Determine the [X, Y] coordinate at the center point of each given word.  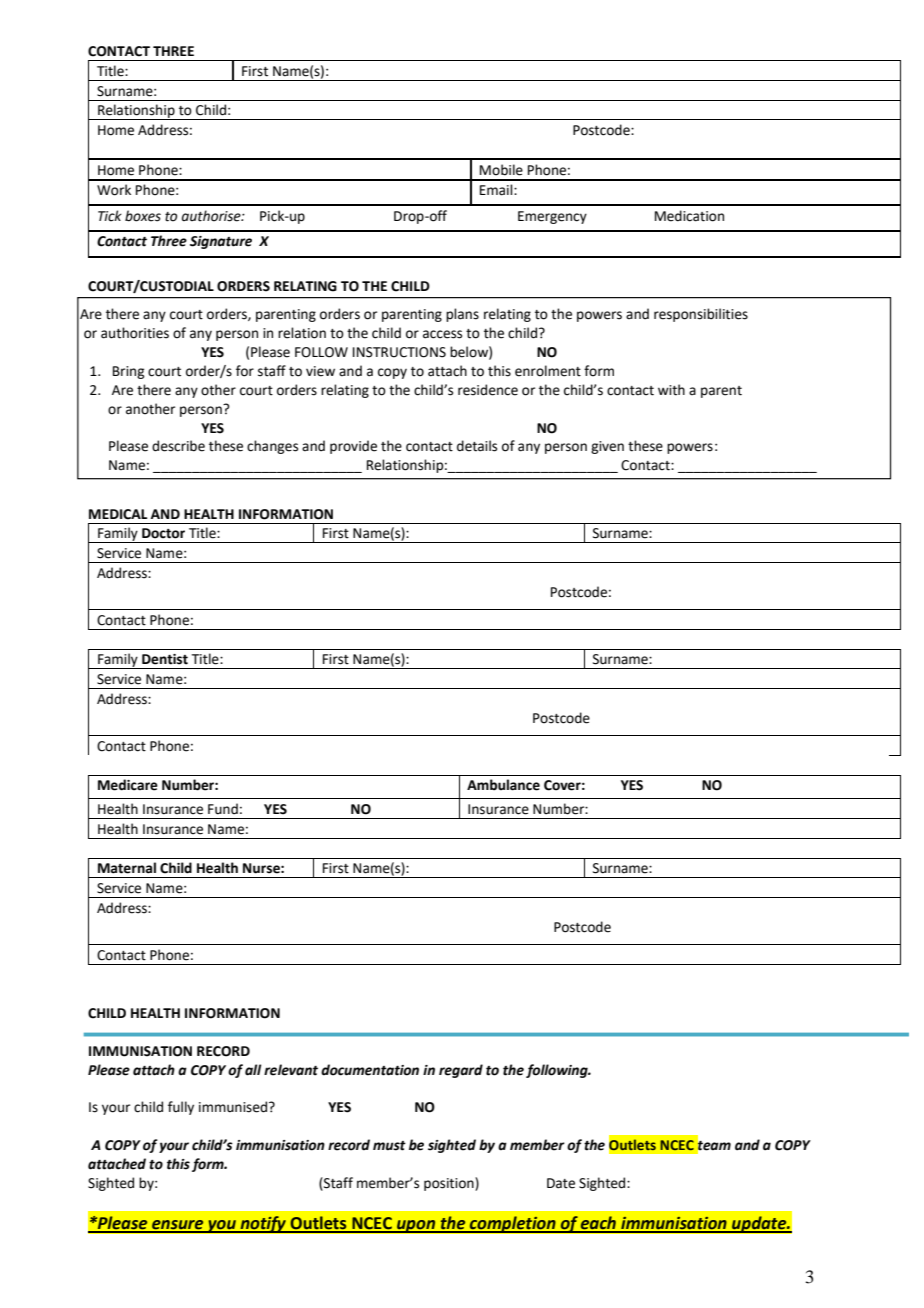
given [607, 447]
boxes [143, 216]
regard [461, 1071]
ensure [178, 1226]
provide [353, 447]
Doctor [163, 533]
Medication [689, 216]
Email [497, 190]
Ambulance [503, 785]
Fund [223, 809]
